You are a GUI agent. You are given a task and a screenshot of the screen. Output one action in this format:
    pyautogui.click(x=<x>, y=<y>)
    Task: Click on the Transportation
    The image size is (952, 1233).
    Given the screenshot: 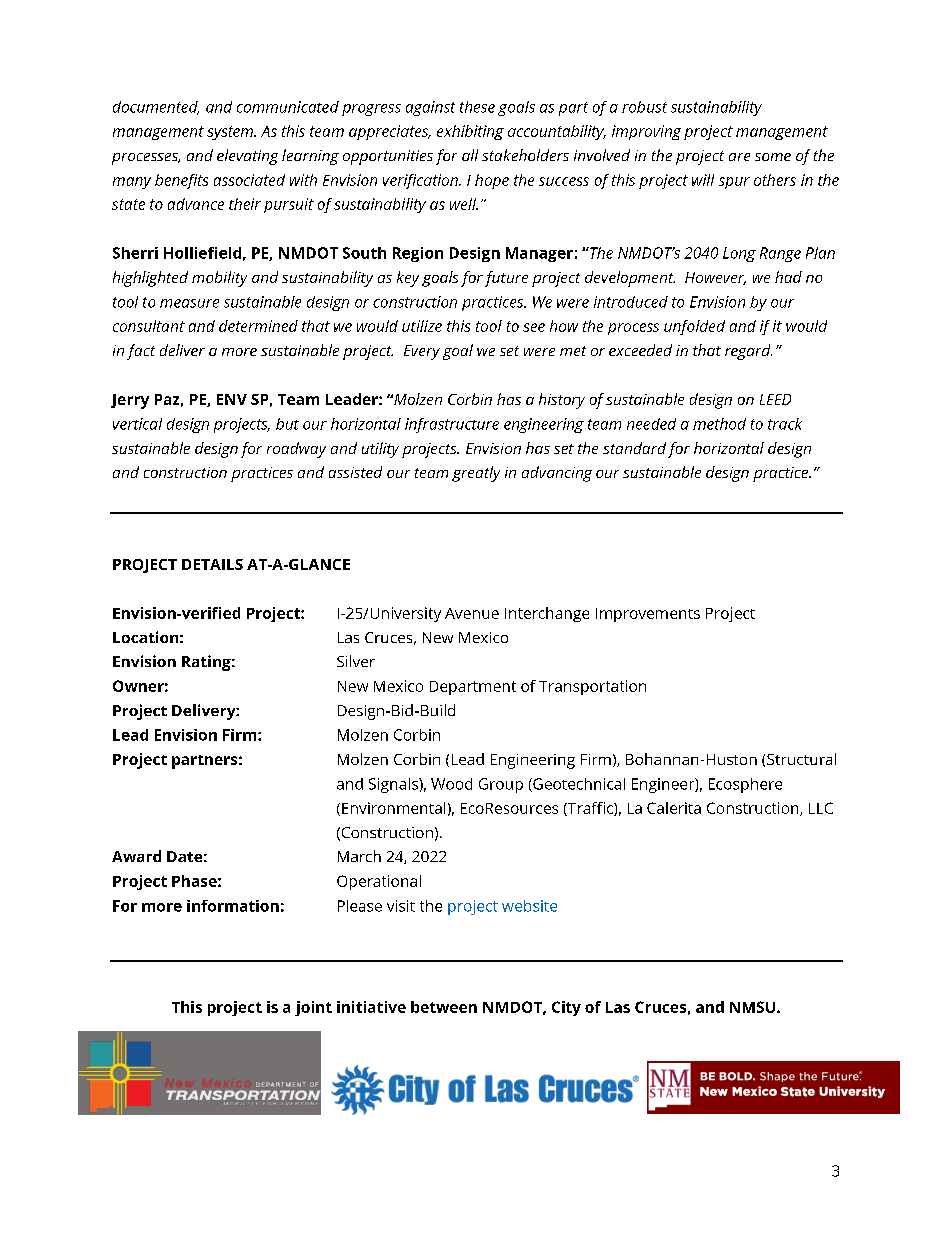 What is the action you would take?
    pyautogui.click(x=592, y=687)
